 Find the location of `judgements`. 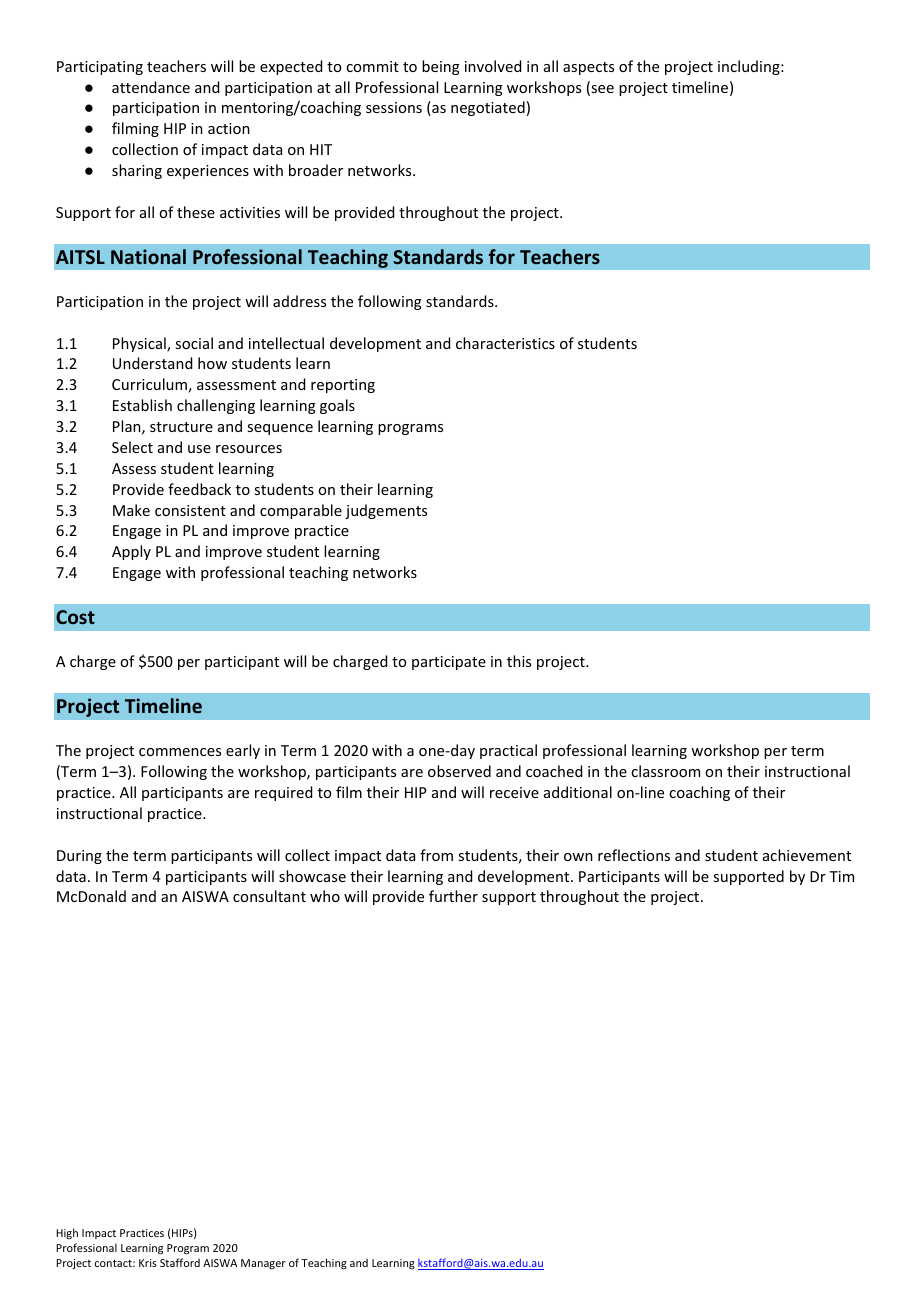

judgements is located at coordinates (386, 511).
